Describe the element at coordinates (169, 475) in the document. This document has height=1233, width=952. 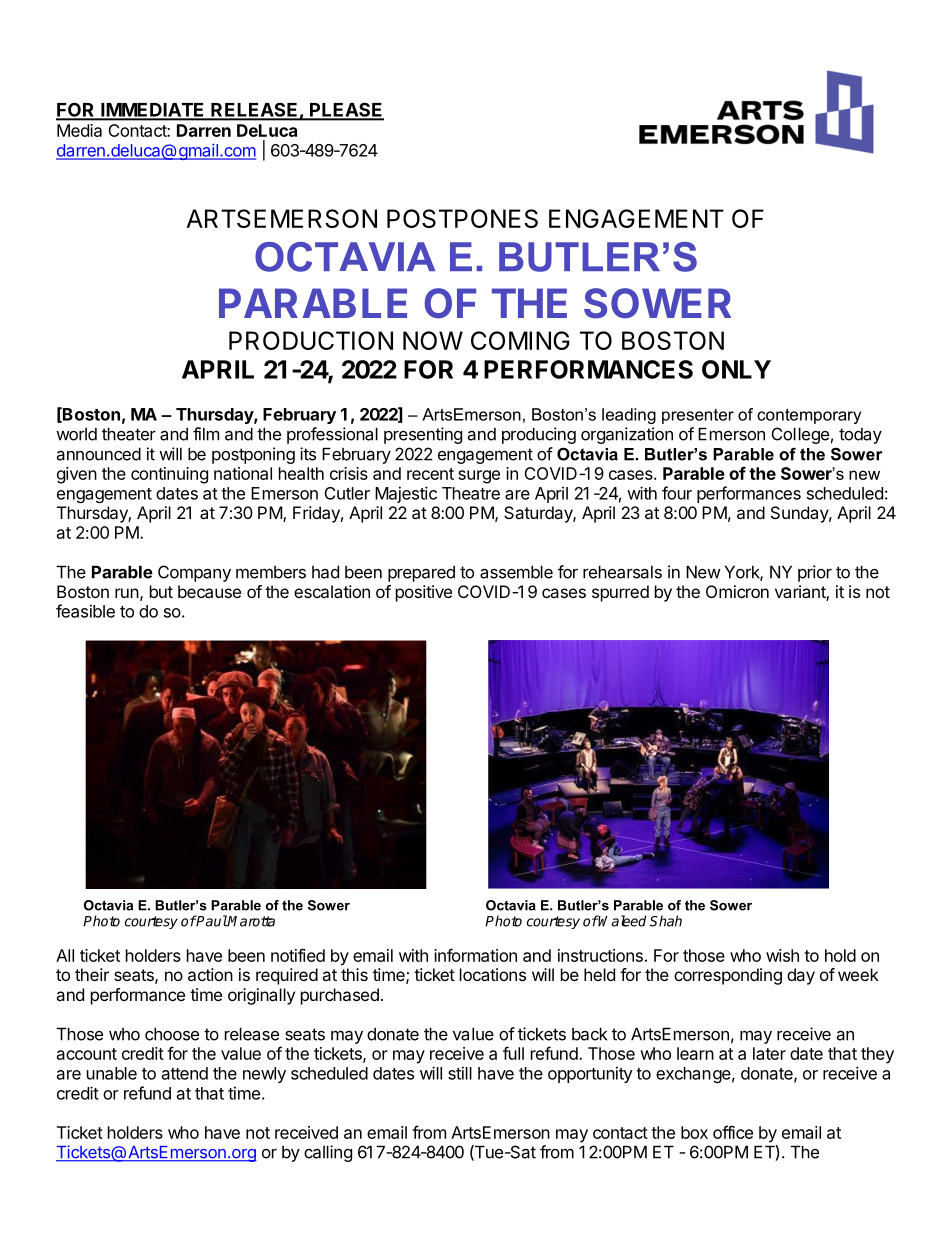
I see `continuing` at that location.
